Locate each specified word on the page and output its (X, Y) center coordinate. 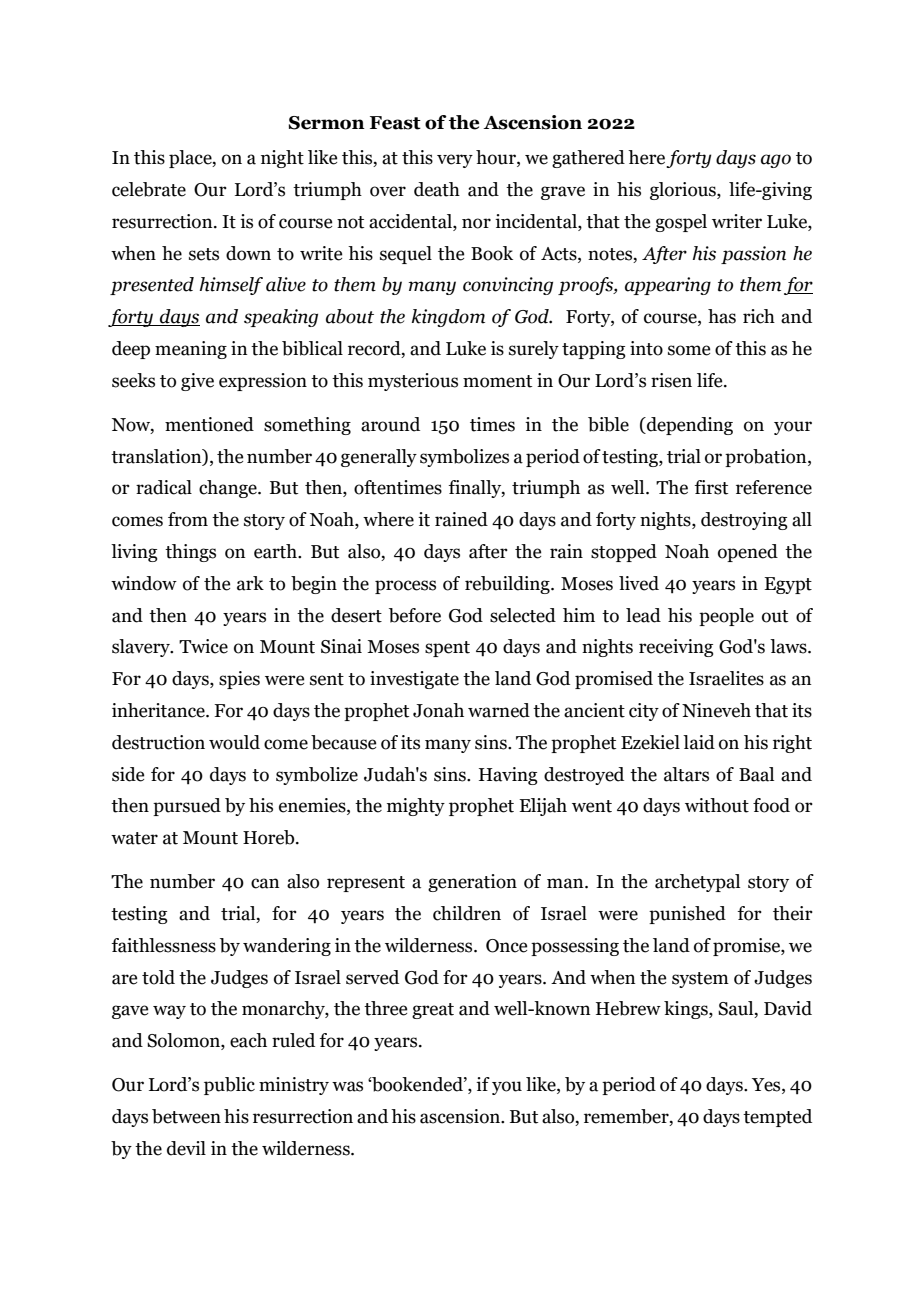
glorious (684, 191)
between (186, 1116)
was (347, 1086)
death (437, 189)
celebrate (149, 189)
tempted (777, 1118)
